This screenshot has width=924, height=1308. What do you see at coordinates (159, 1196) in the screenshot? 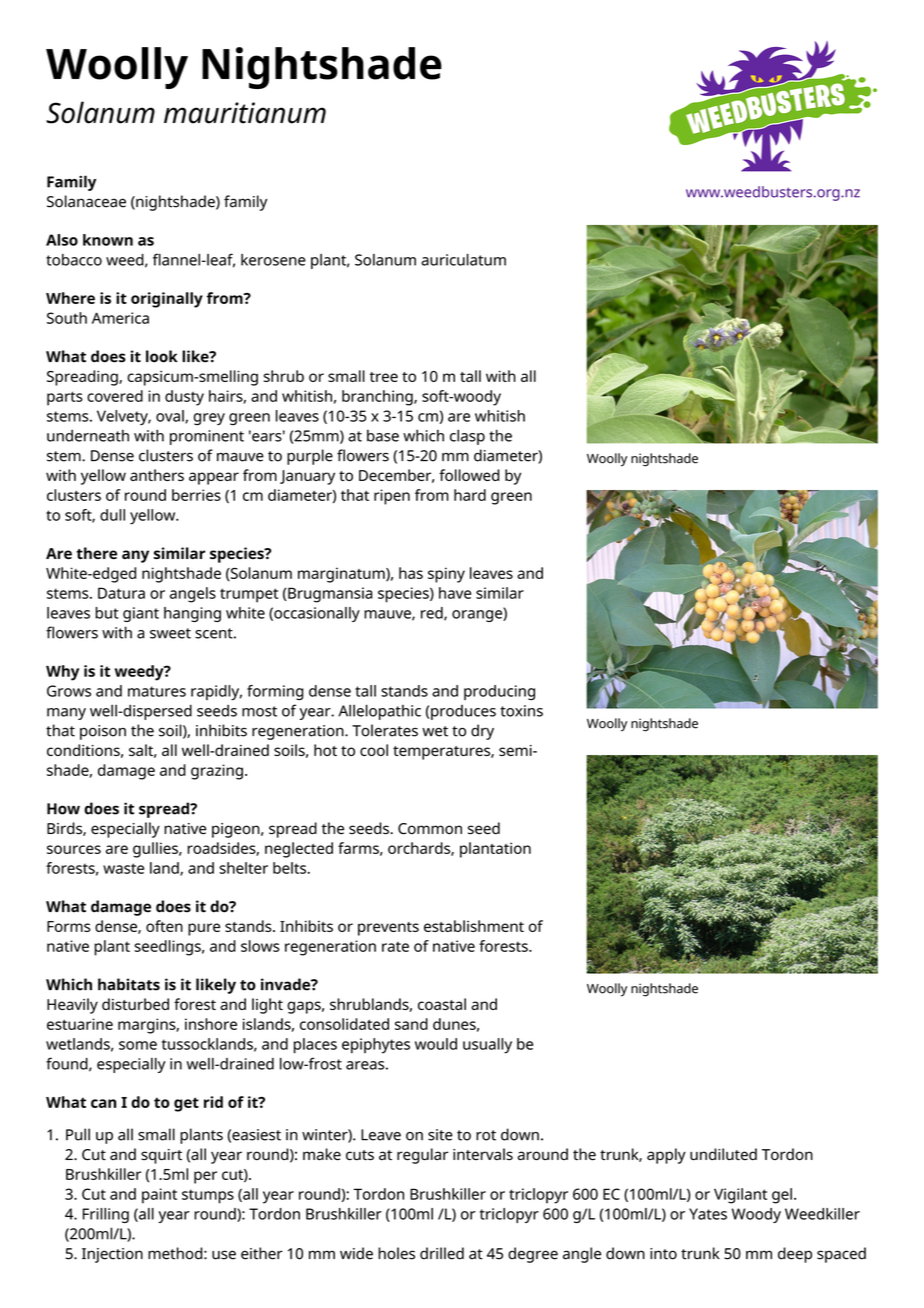
I see `paint` at bounding box center [159, 1196].
